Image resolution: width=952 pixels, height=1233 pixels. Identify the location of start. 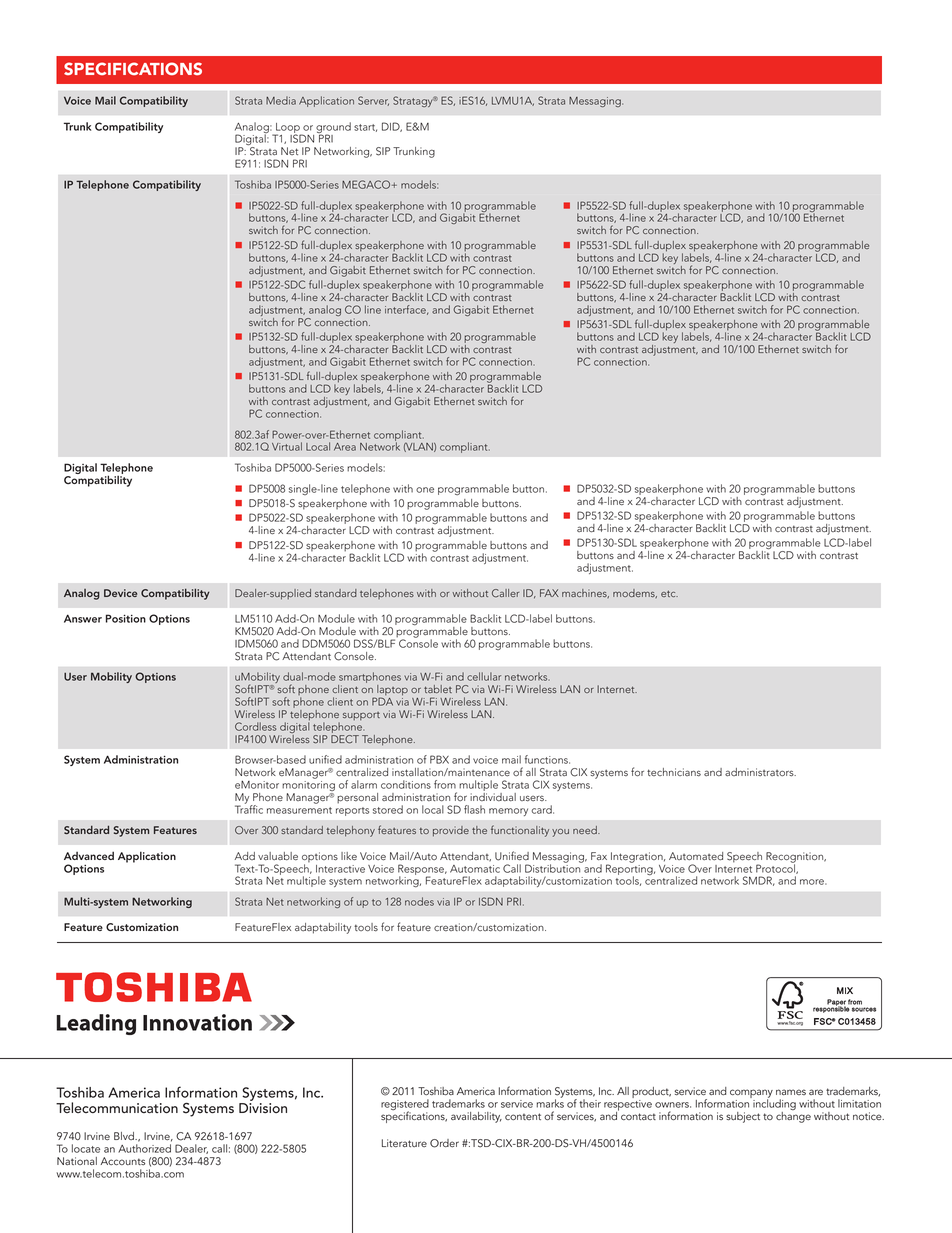
(365, 128).
